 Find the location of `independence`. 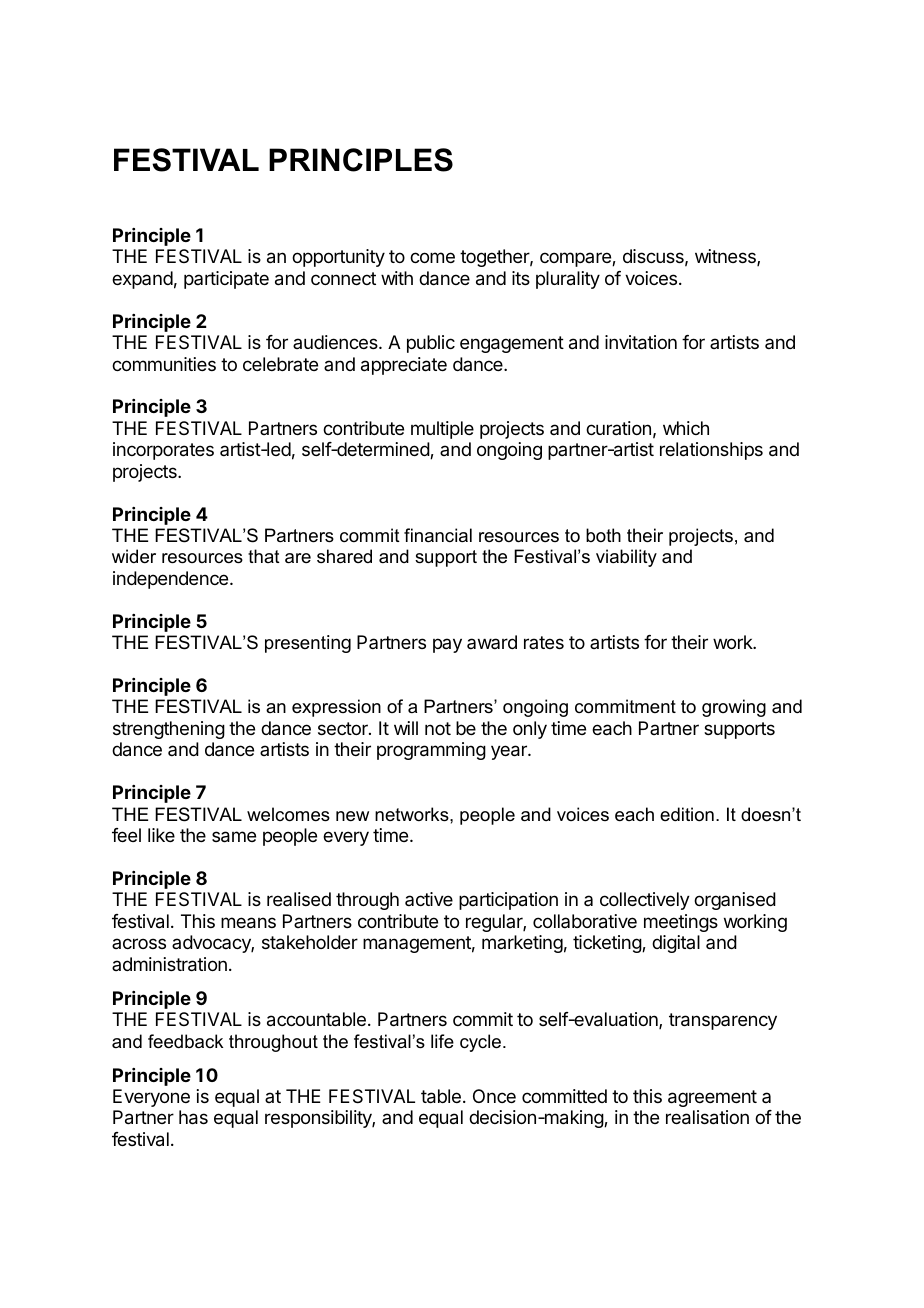

independence is located at coordinates (170, 580).
